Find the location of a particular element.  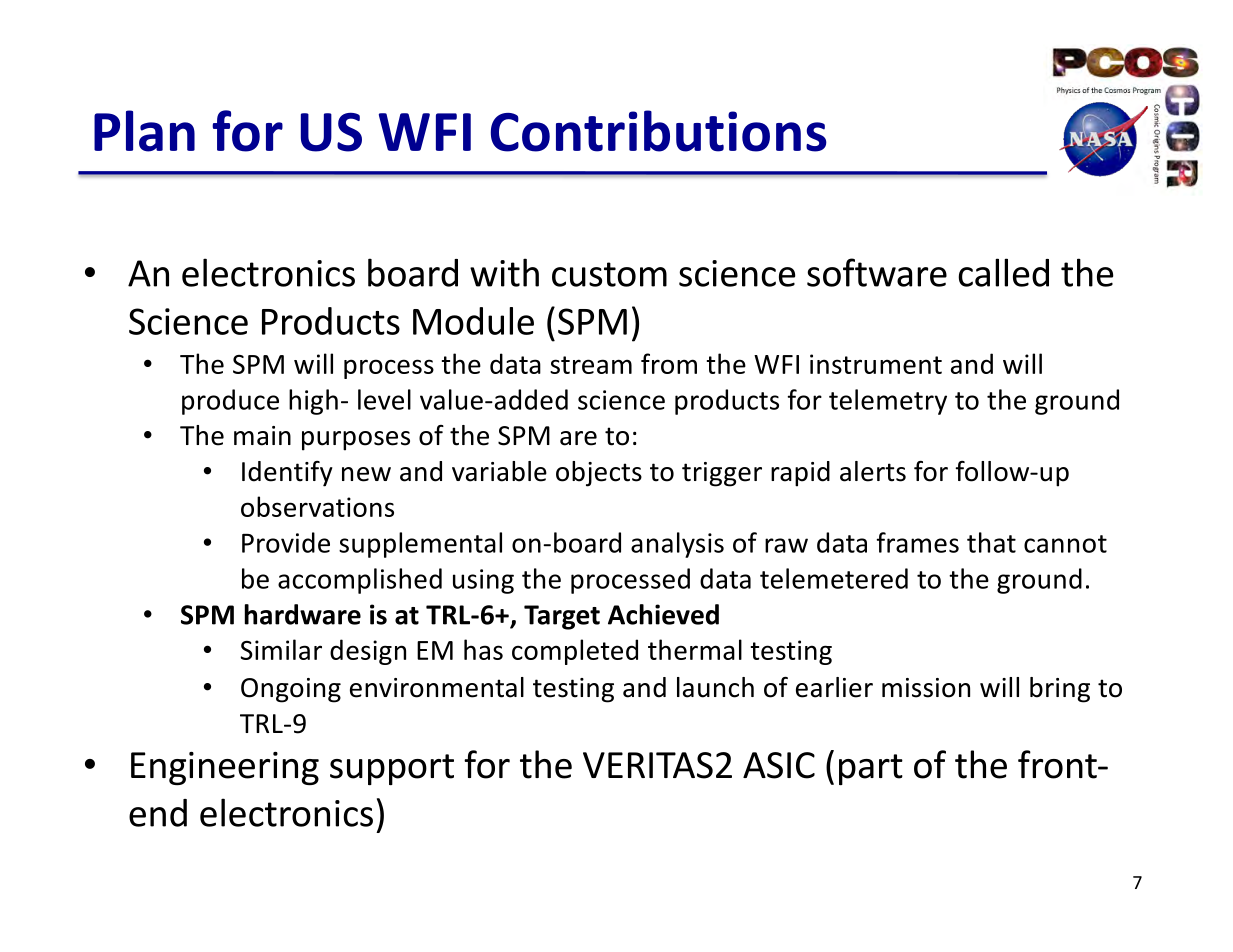

instrument is located at coordinates (876, 364).
